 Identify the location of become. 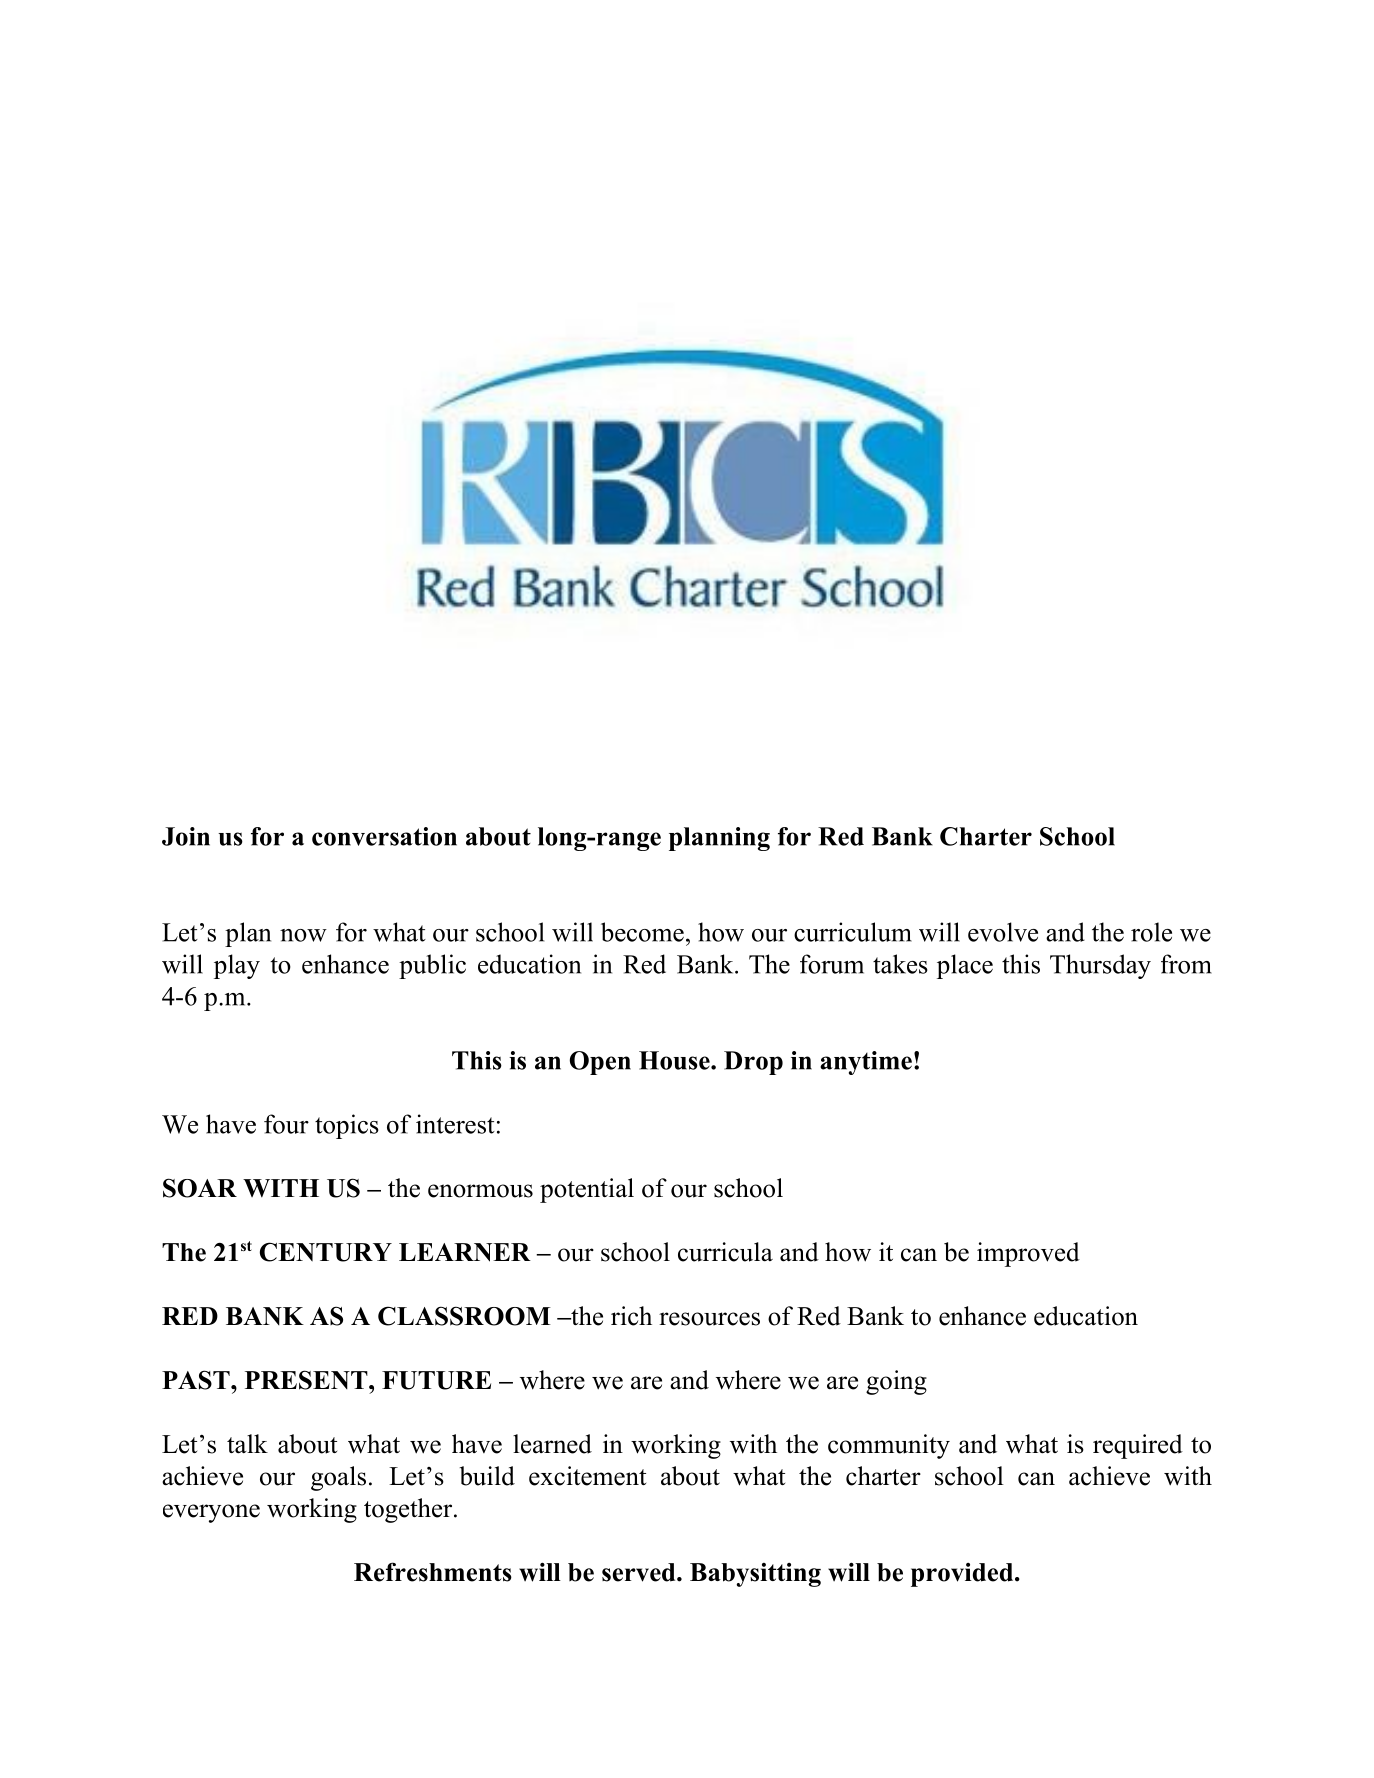
(642, 932).
